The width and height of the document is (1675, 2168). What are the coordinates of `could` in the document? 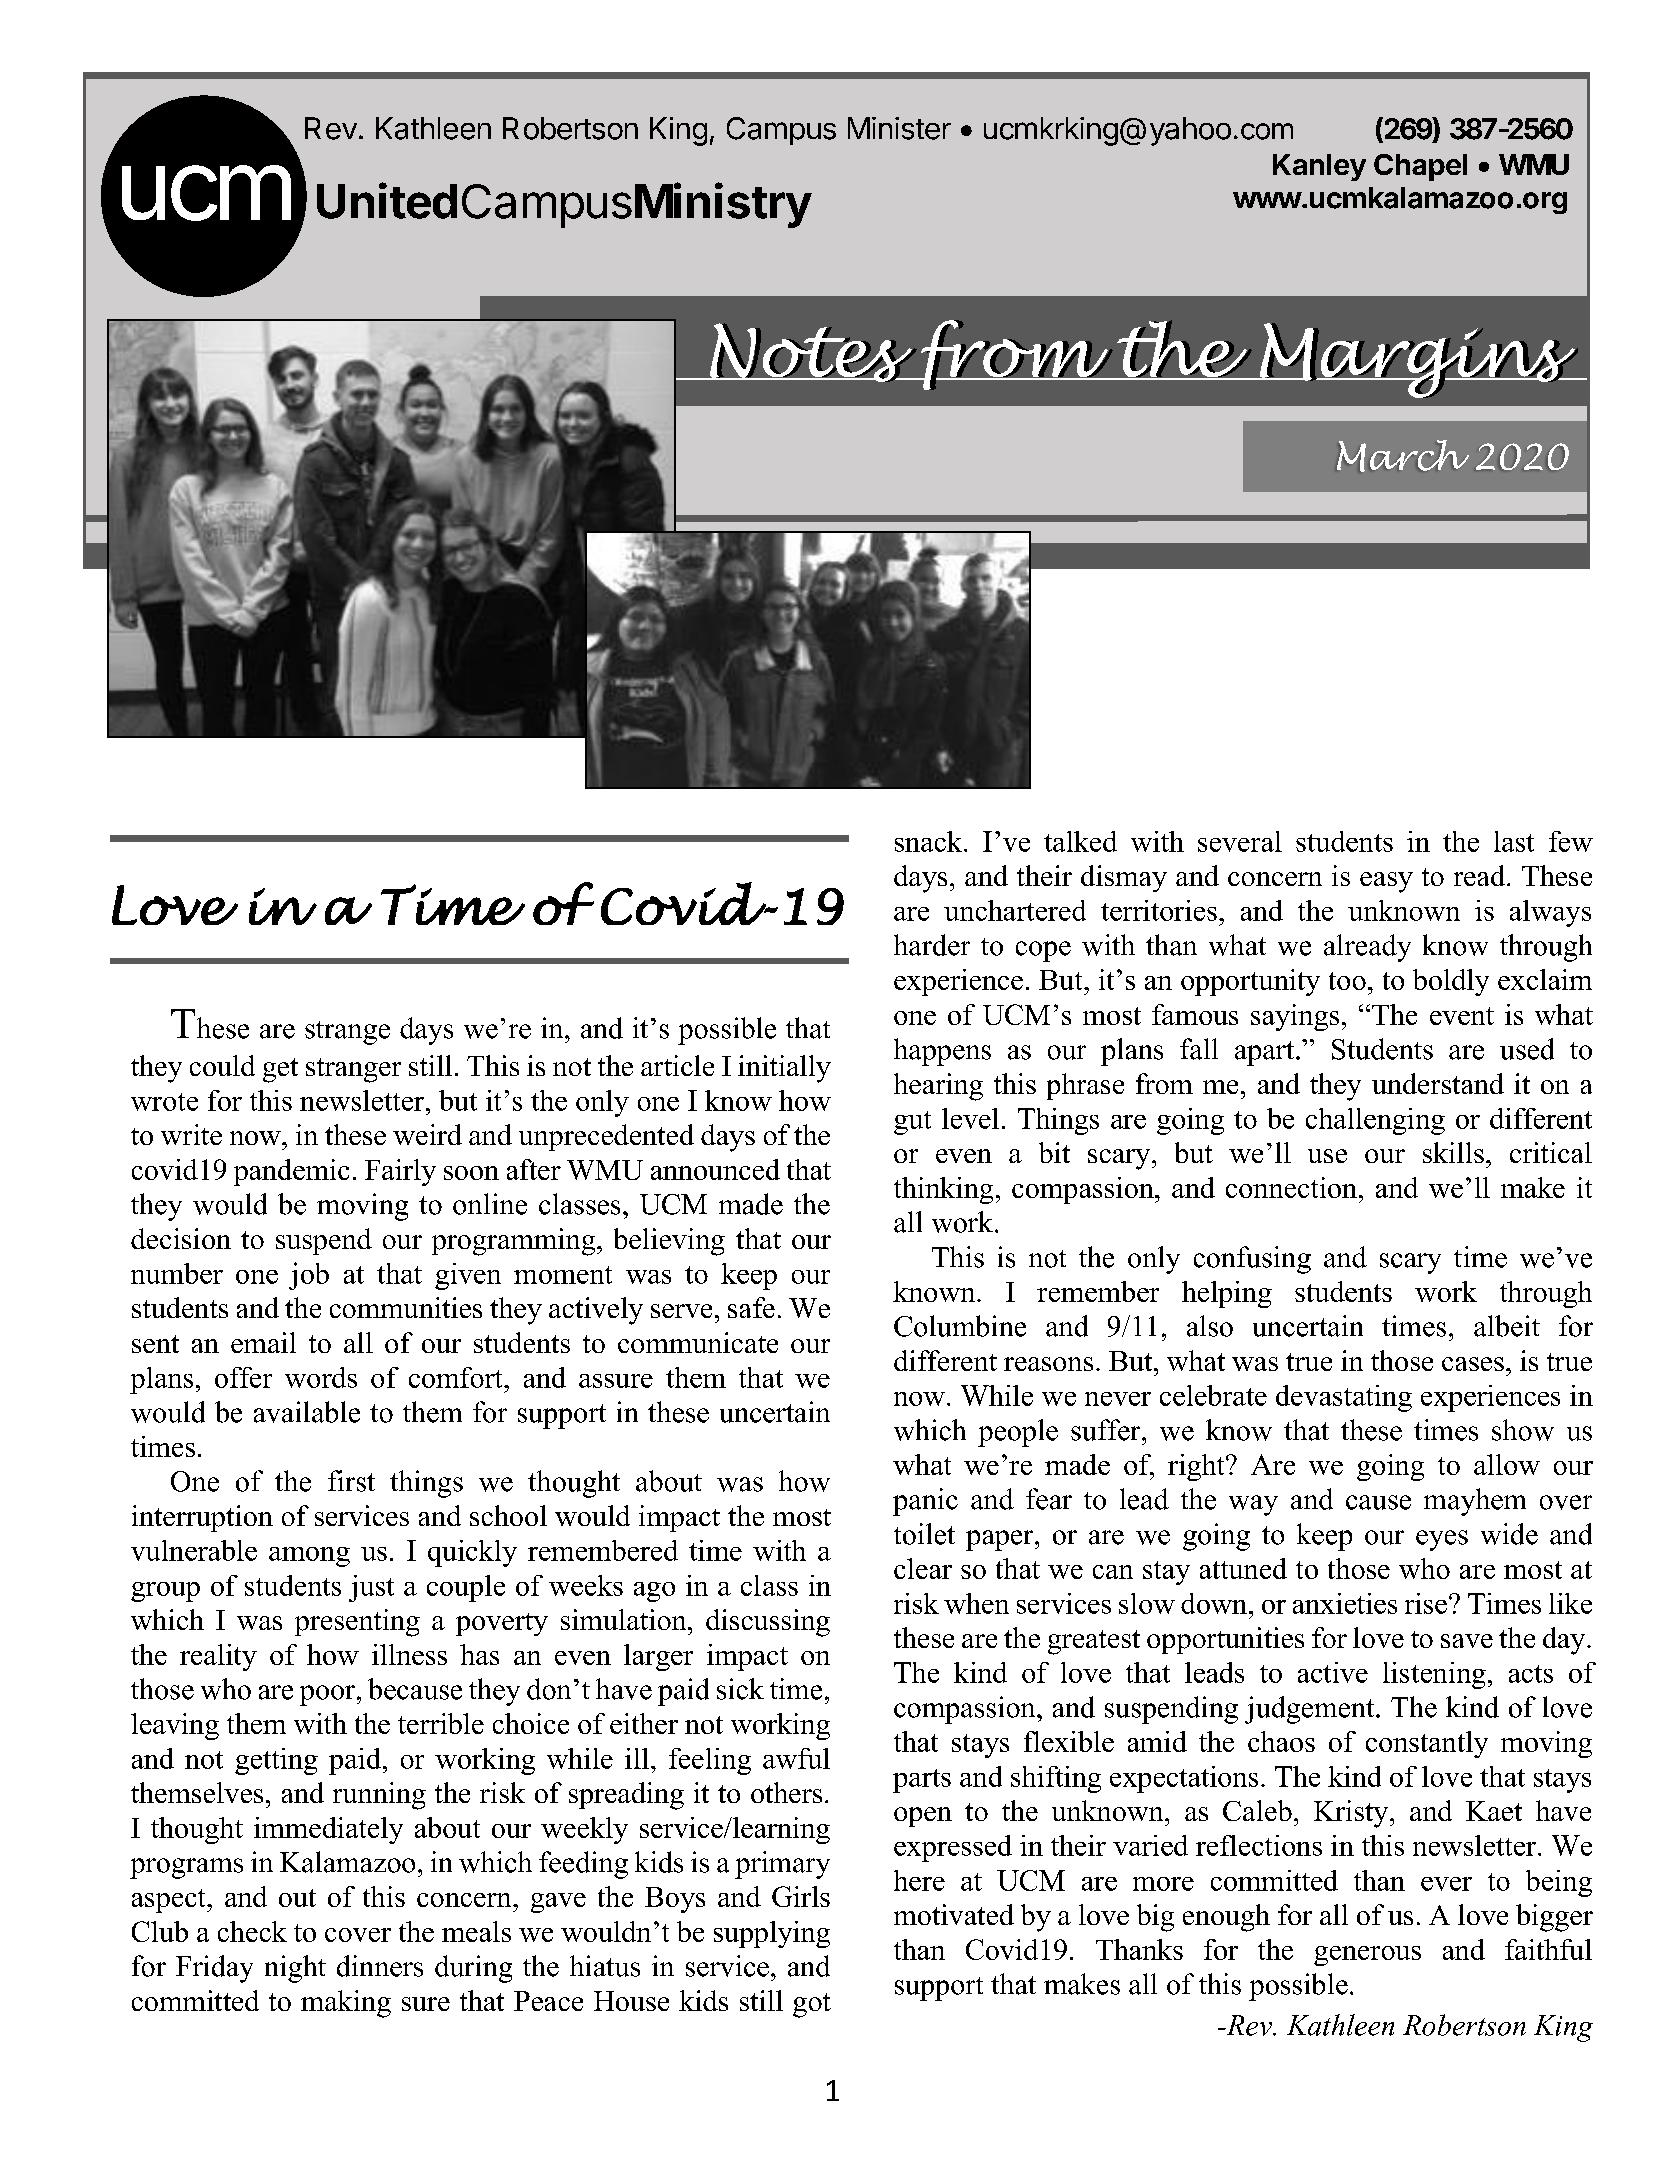 It's located at (222, 1065).
